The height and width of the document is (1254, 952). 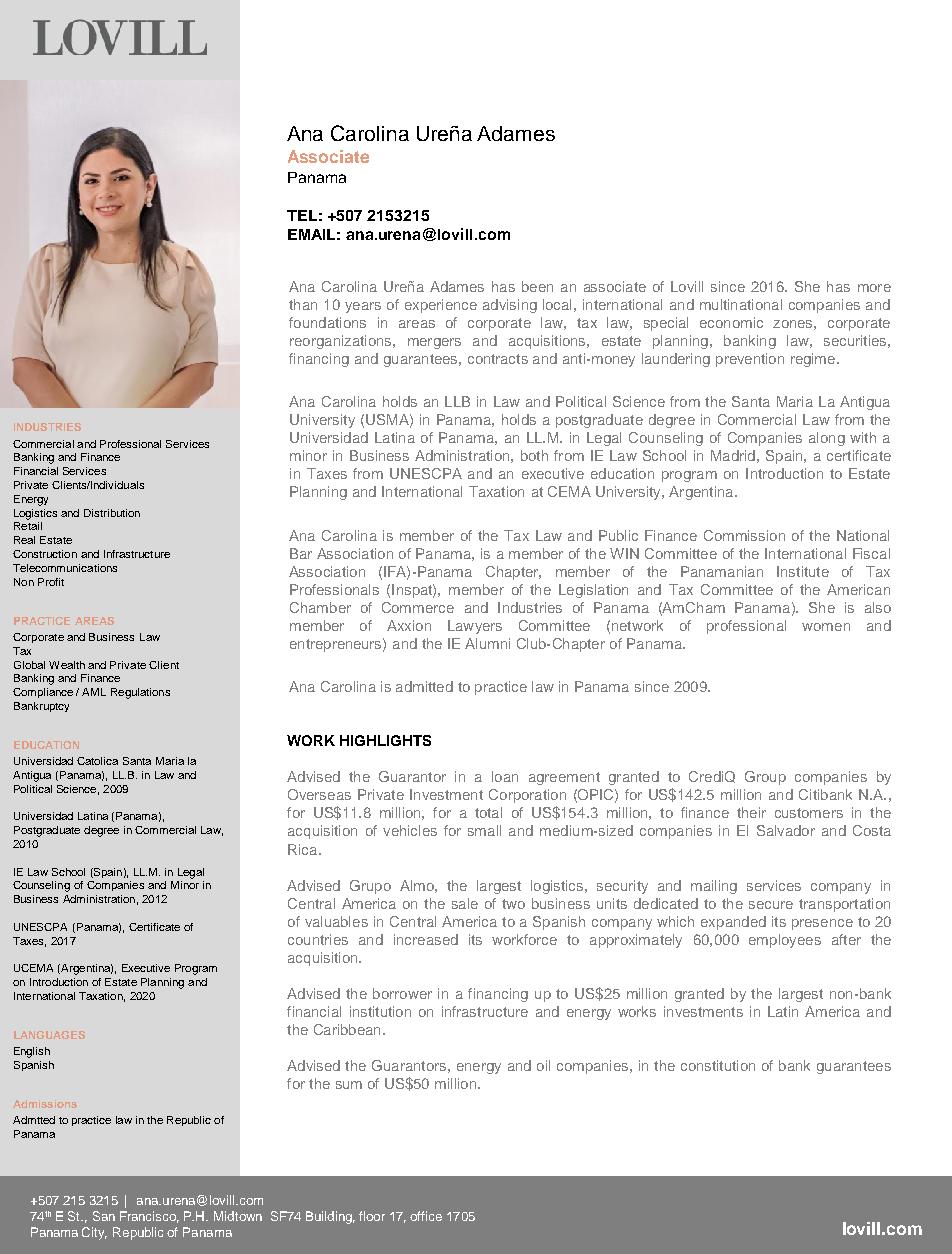 I want to click on loan, so click(x=505, y=776).
